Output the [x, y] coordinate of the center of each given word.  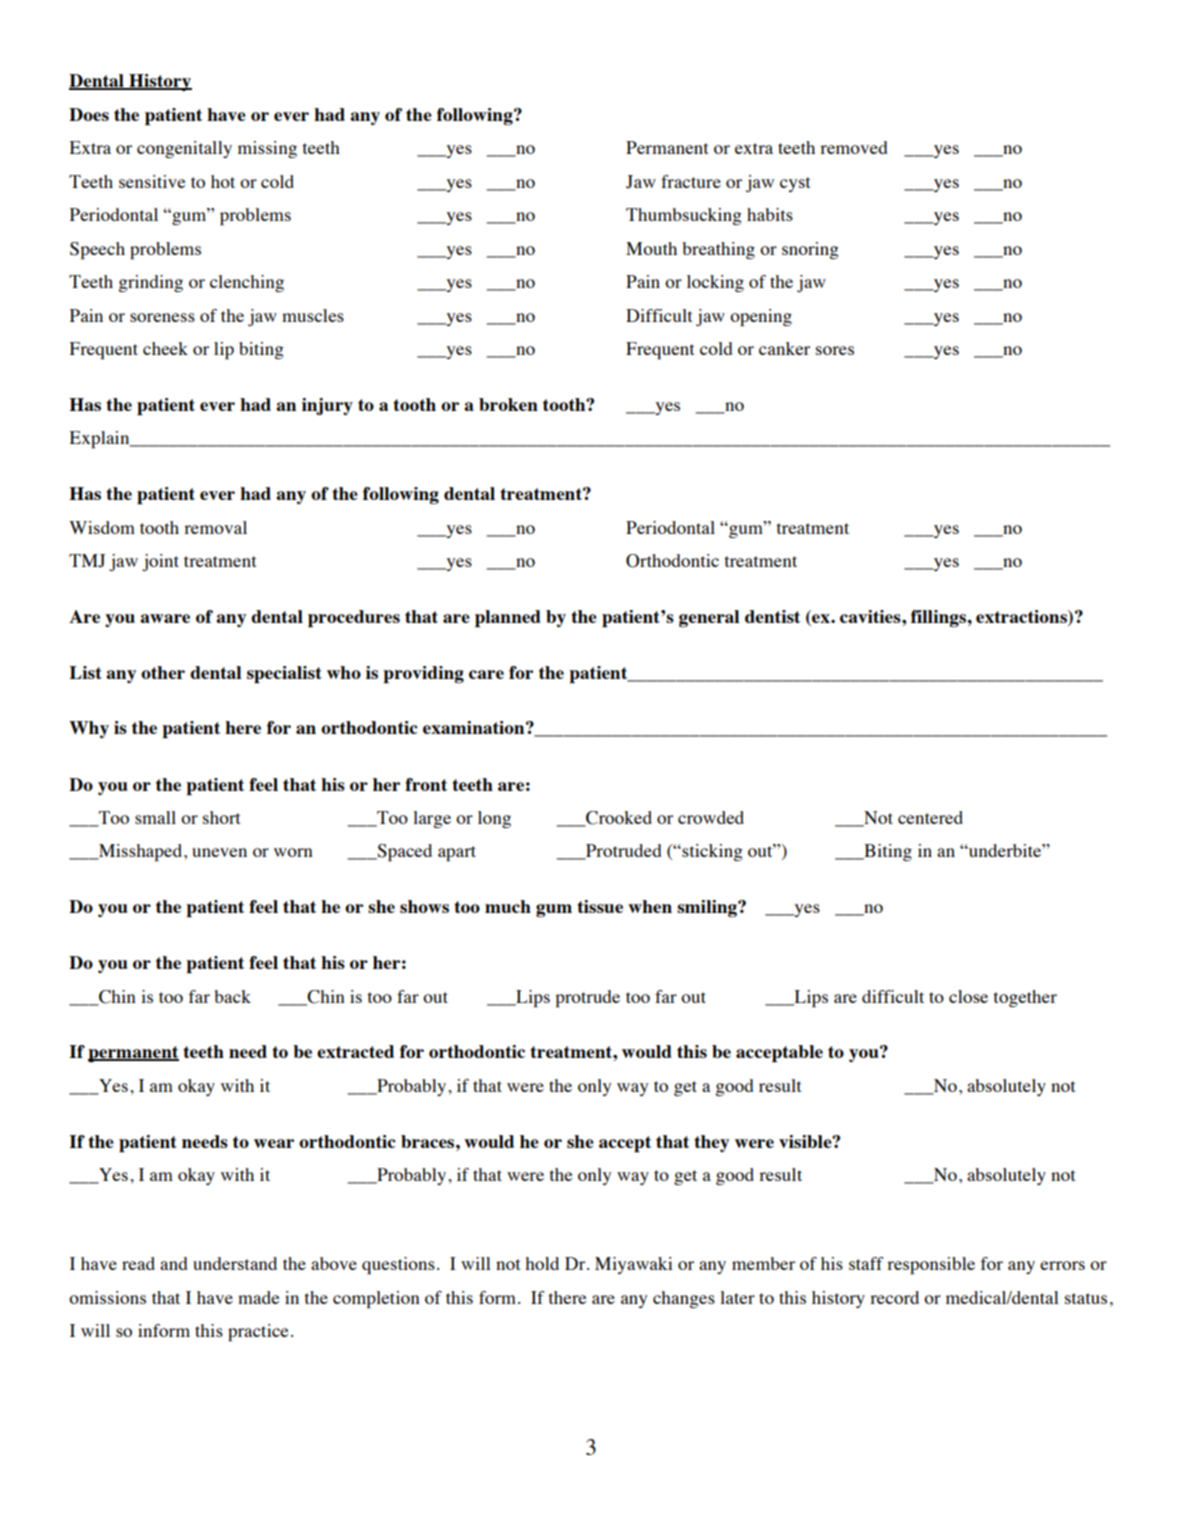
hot [223, 181]
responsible [931, 1265]
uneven [219, 852]
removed [853, 147]
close [968, 996]
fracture [691, 181]
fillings [939, 618]
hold [542, 1263]
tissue [600, 906]
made [258, 1297]
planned [508, 618]
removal [215, 527]
